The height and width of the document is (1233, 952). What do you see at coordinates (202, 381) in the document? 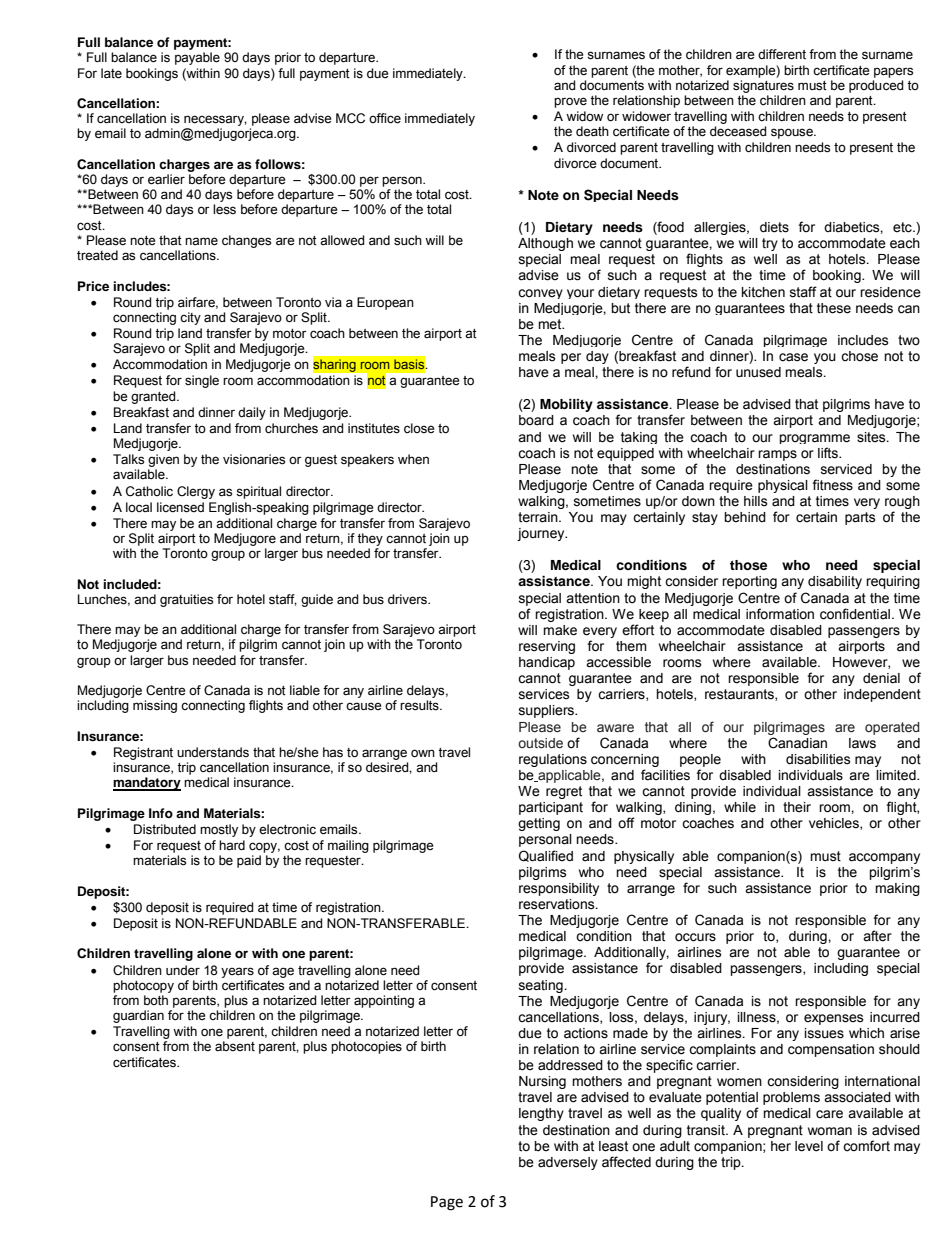
I see `single` at bounding box center [202, 381].
